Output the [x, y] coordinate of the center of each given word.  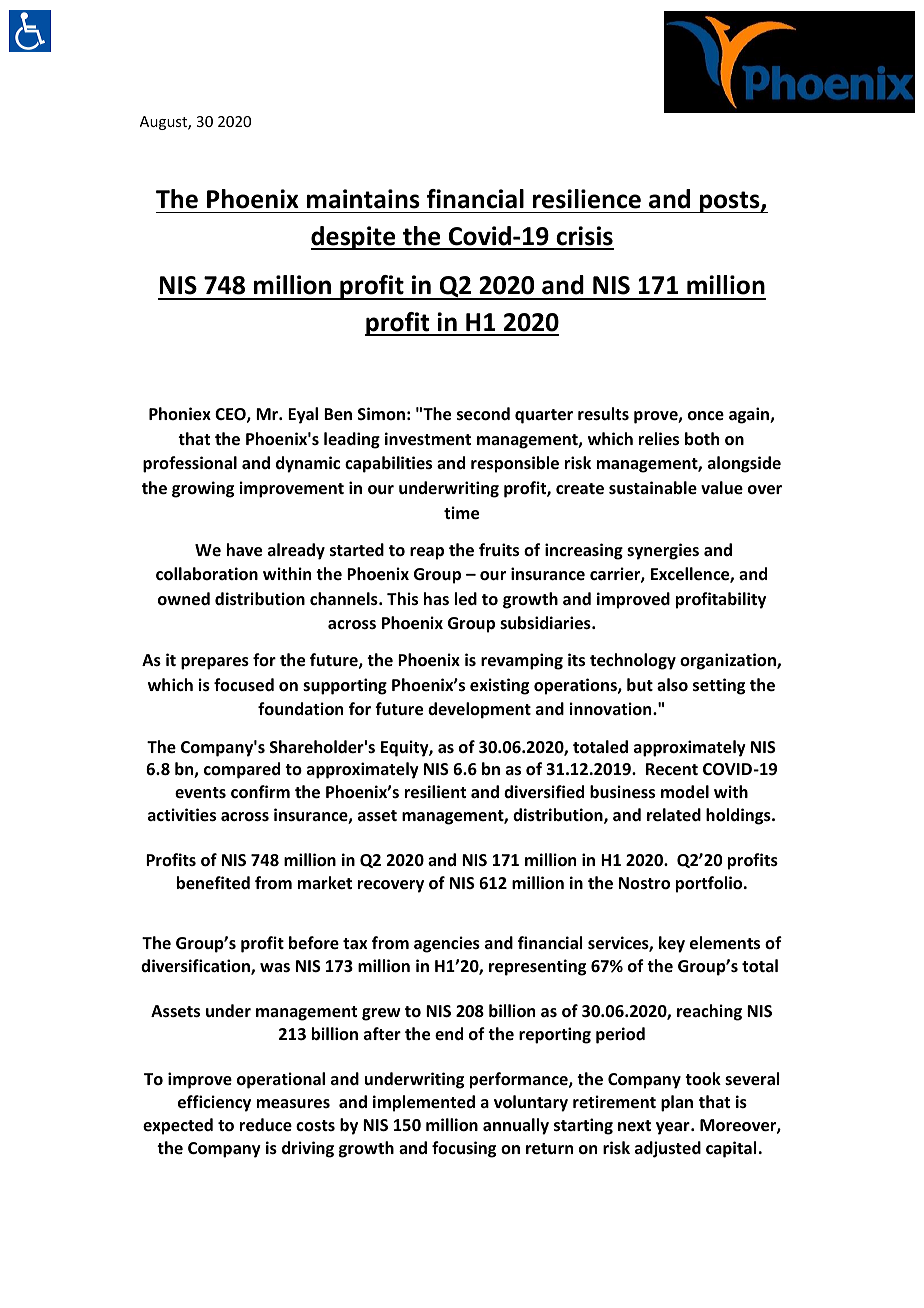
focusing [464, 1149]
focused [244, 685]
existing [499, 686]
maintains [363, 199]
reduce [266, 1125]
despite [354, 238]
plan [677, 1103]
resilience [587, 199]
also [672, 684]
